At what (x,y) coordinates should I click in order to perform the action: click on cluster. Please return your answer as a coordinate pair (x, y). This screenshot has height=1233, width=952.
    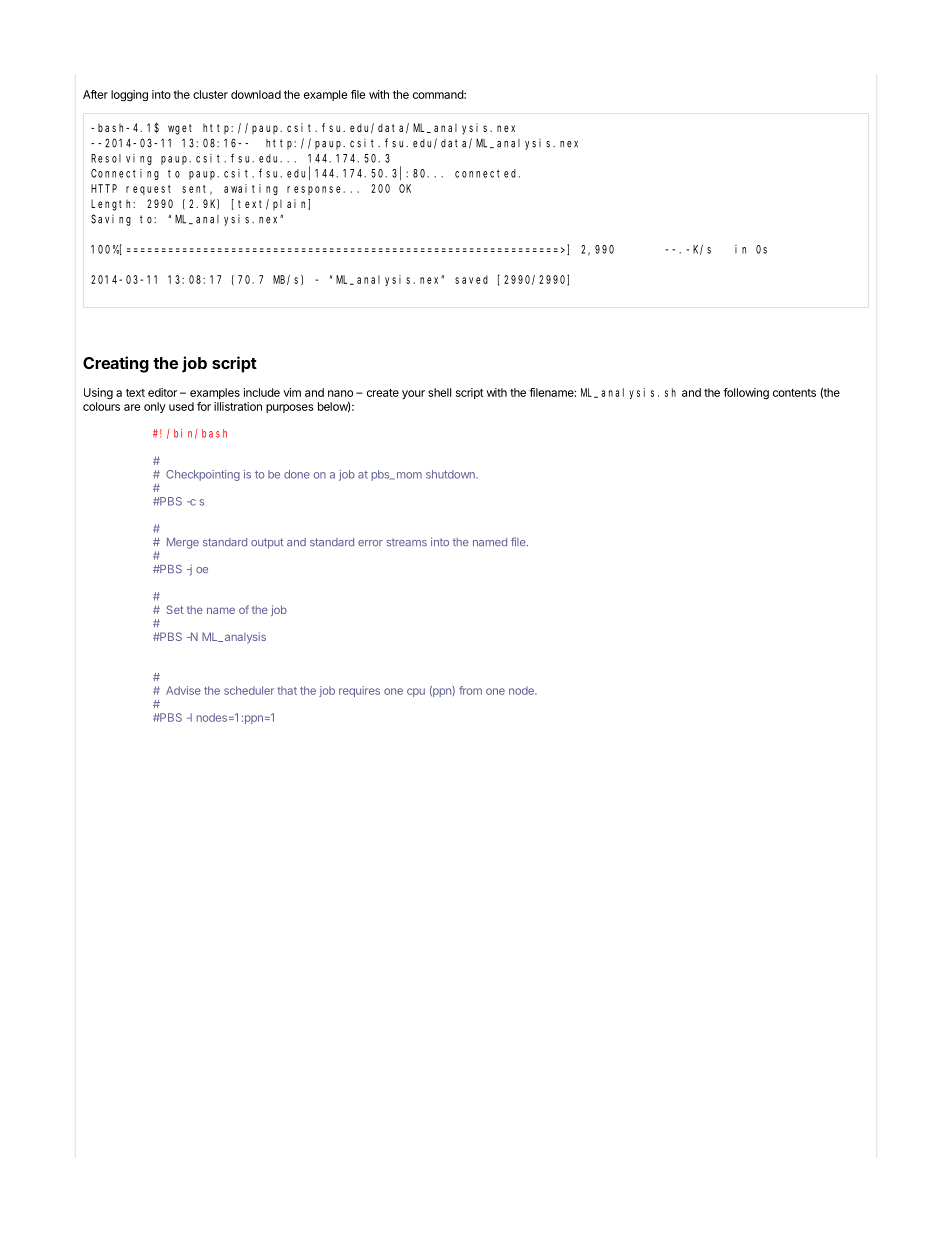
    Looking at the image, I should click on (210, 94).
